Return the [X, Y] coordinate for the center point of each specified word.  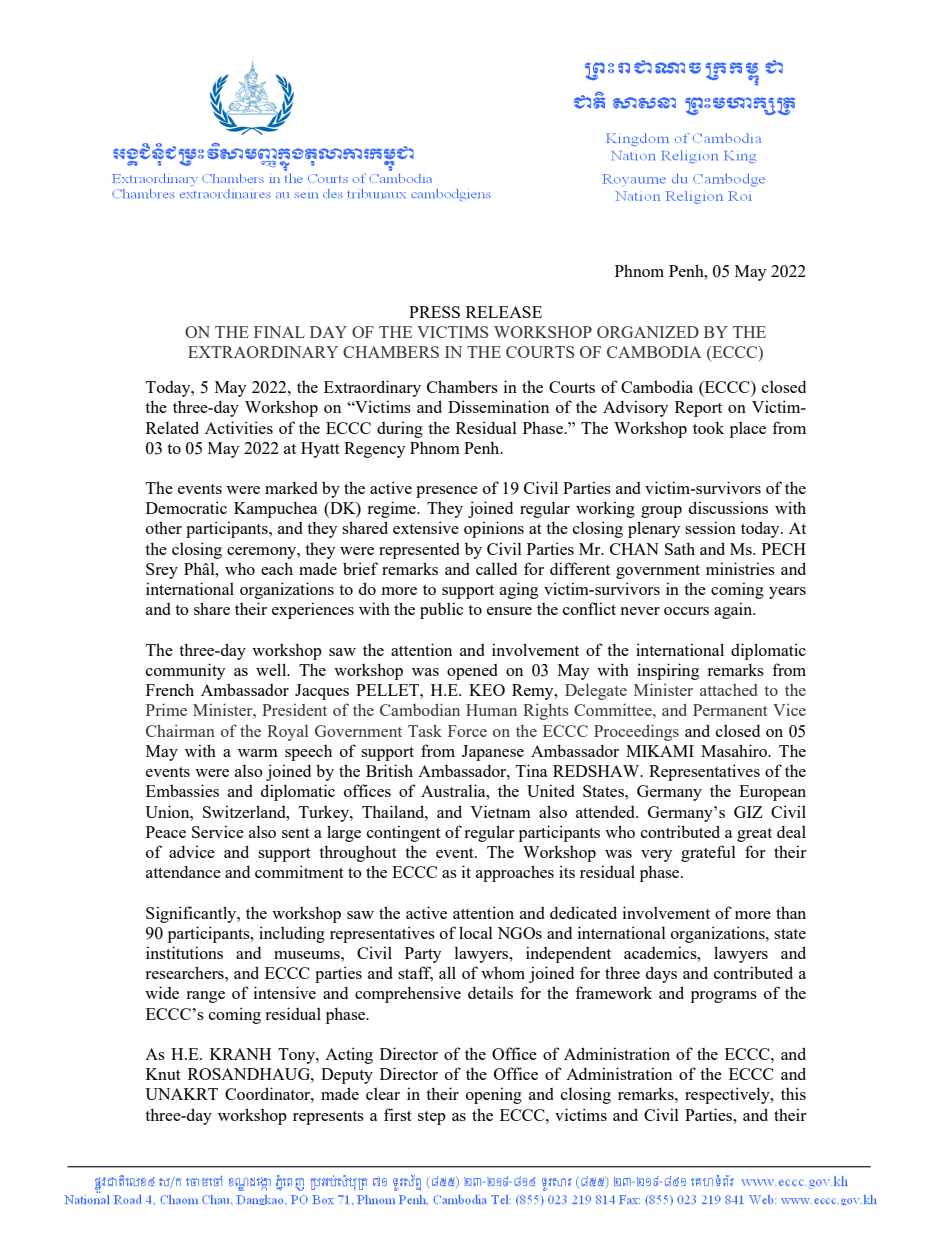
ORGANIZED [648, 332]
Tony [297, 1056]
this [793, 1093]
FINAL [279, 332]
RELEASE [504, 312]
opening [494, 1095]
